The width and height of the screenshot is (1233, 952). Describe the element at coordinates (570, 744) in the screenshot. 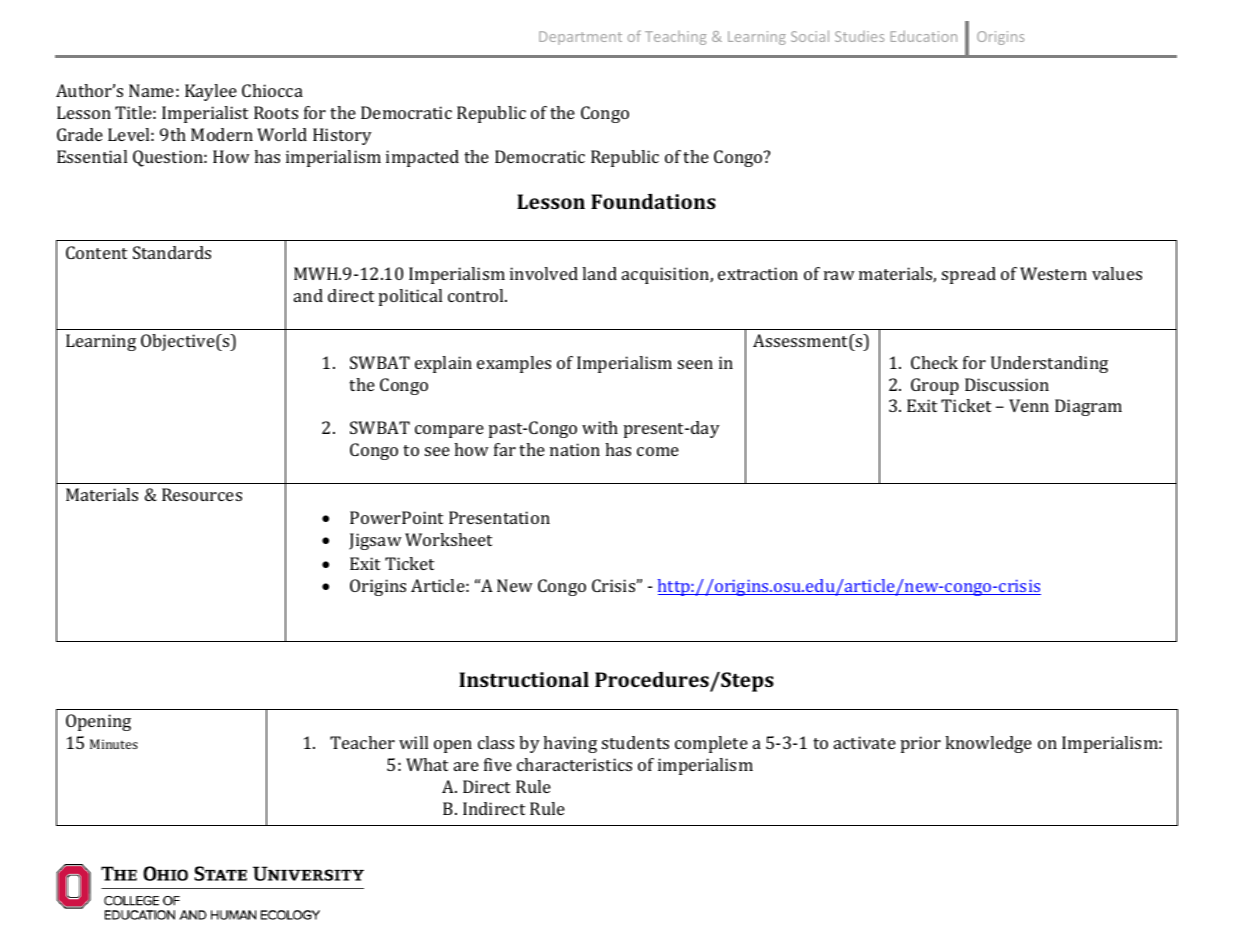

I see `having` at that location.
